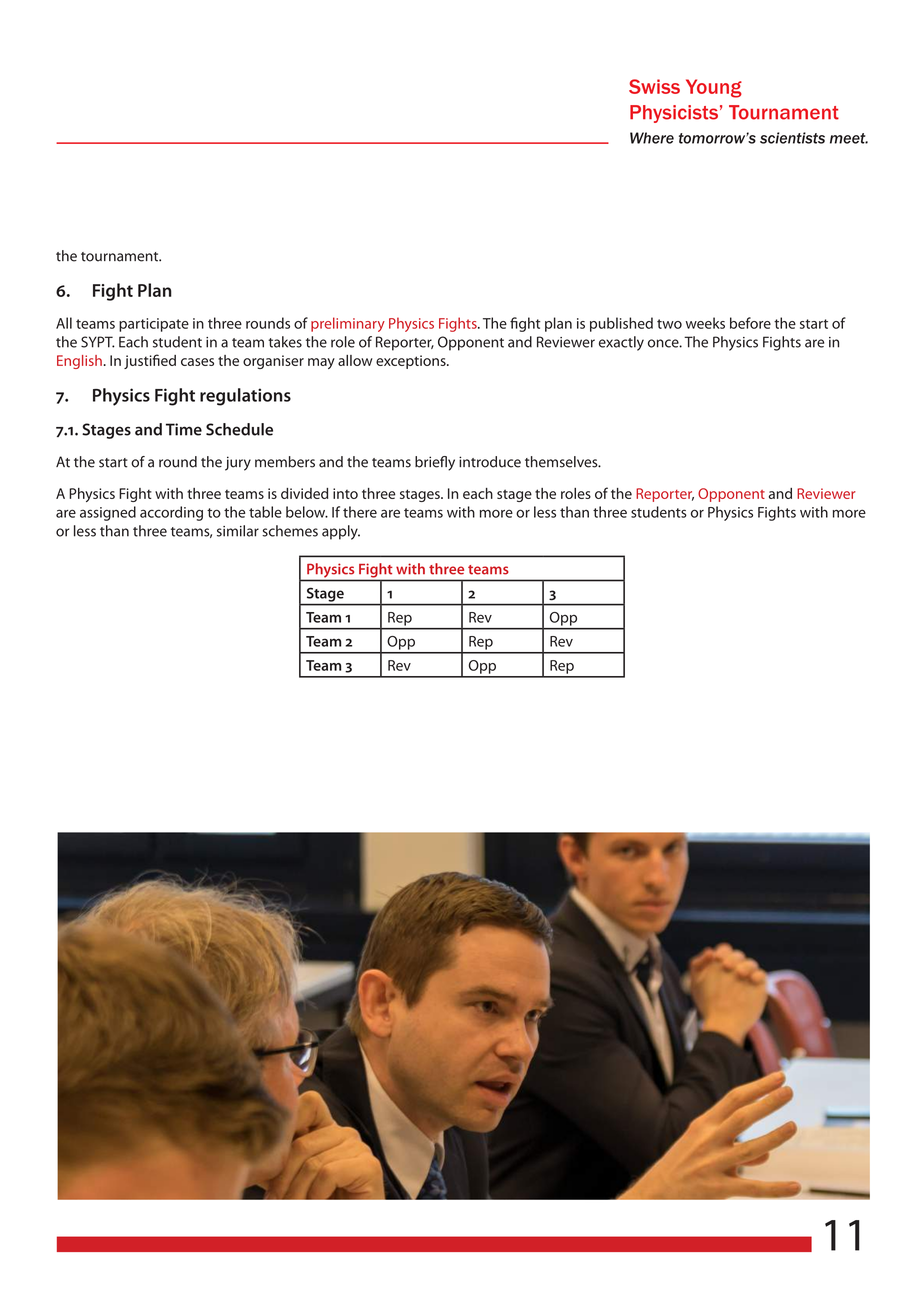  Describe the element at coordinates (714, 88) in the image. I see `Young` at that location.
